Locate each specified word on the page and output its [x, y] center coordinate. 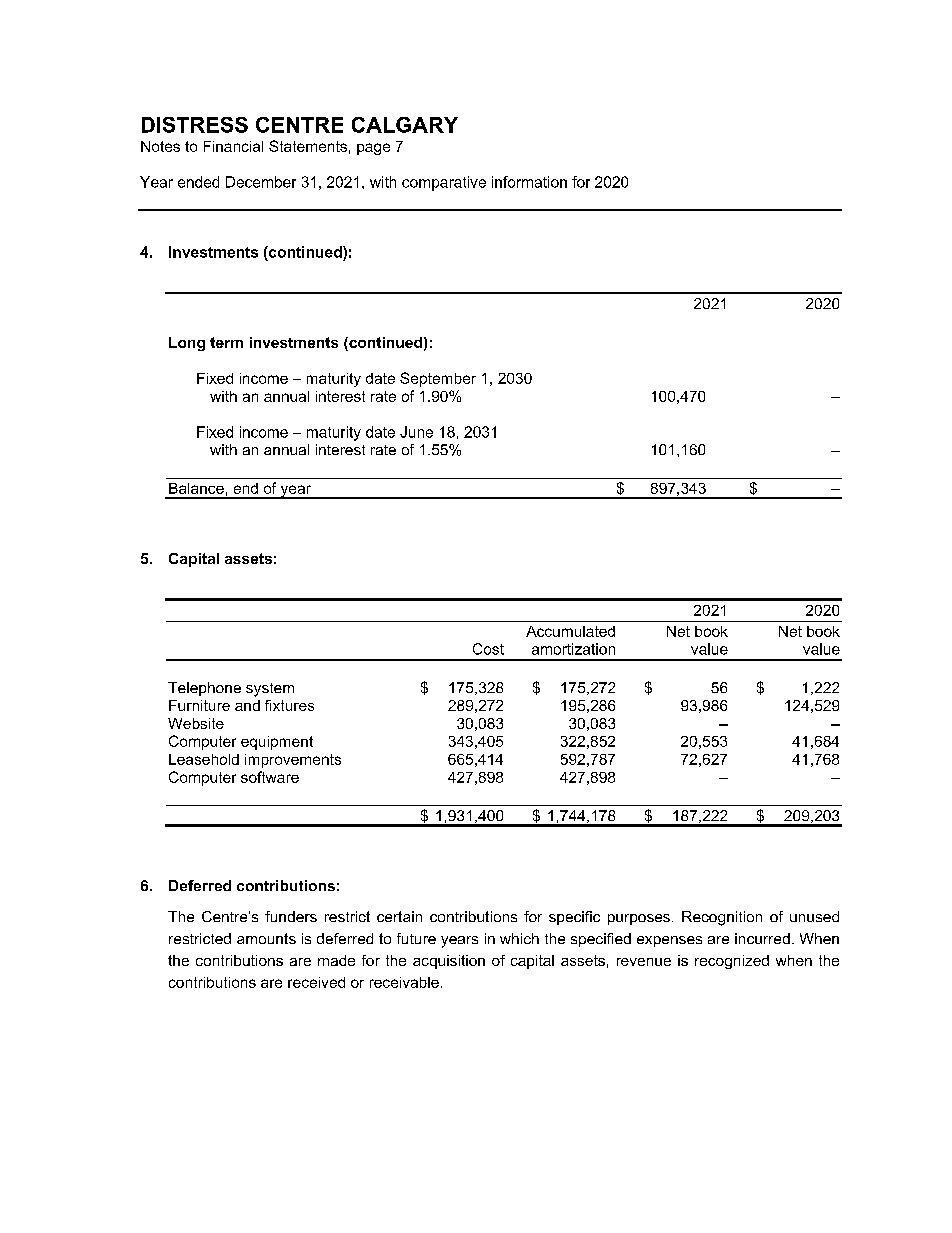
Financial [233, 146]
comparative [444, 183]
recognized [732, 962]
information [529, 182]
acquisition [449, 962]
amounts [266, 938]
